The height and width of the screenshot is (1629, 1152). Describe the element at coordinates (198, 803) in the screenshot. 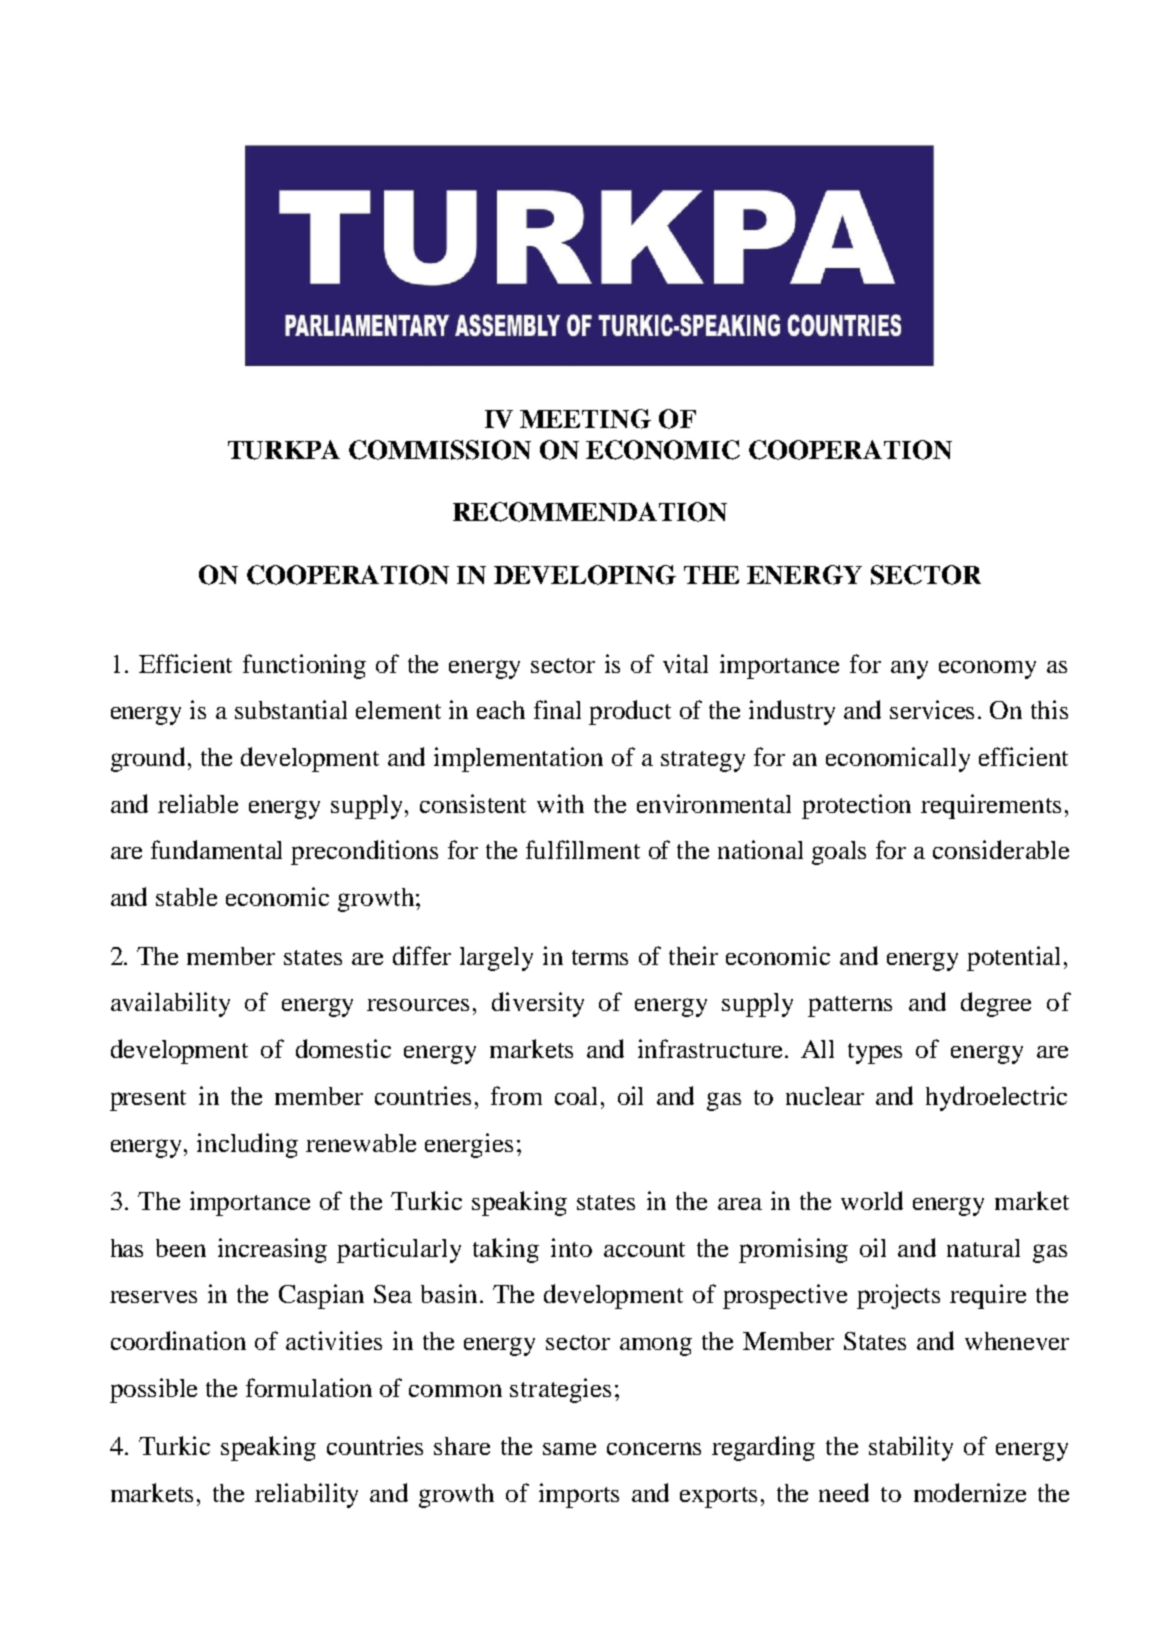

I see `reliable` at that location.
